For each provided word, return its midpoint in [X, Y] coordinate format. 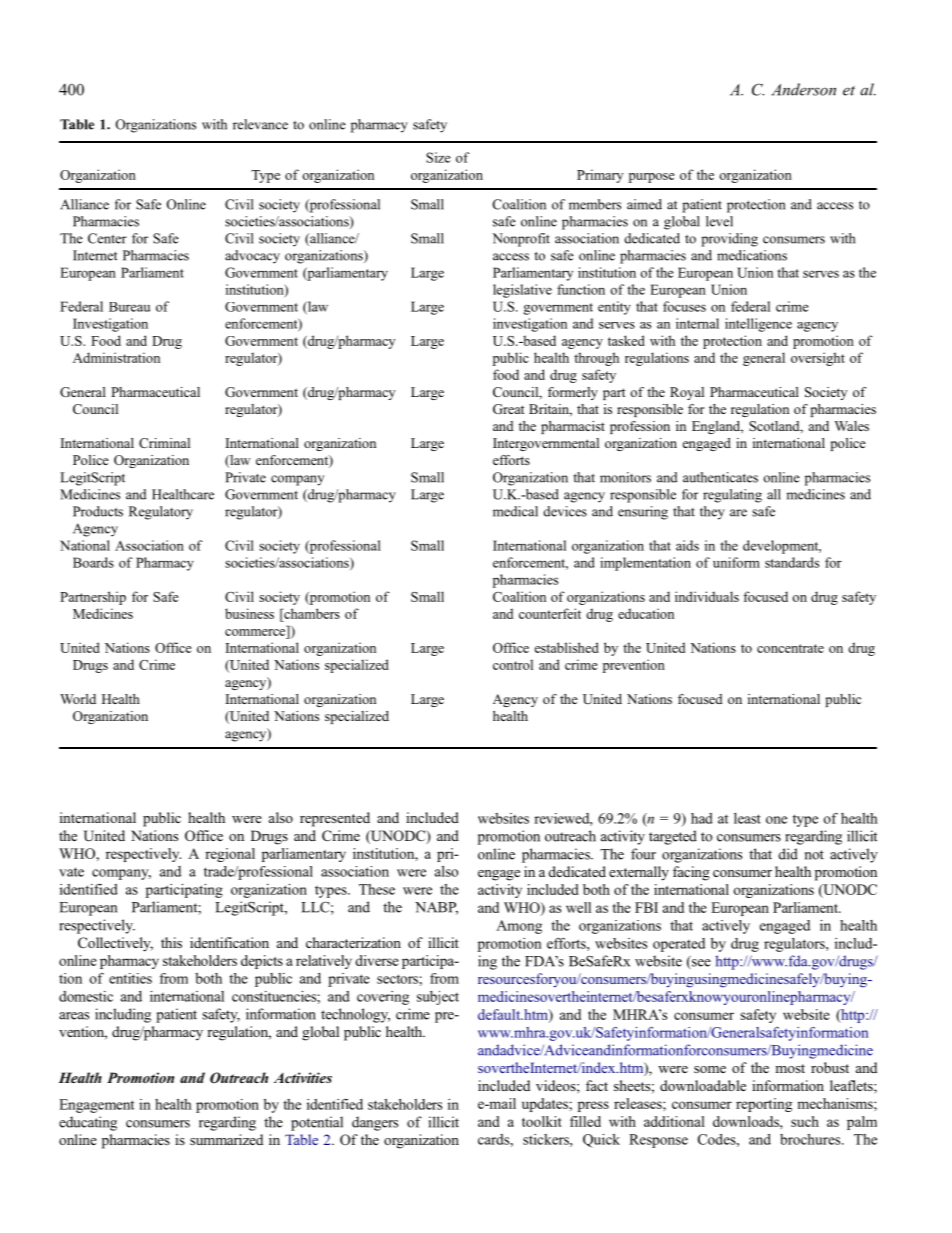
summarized [226, 1139]
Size [438, 157]
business [249, 613]
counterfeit [550, 613]
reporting [764, 1105]
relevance [260, 124]
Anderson [803, 89]
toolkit [542, 1121]
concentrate [790, 648]
